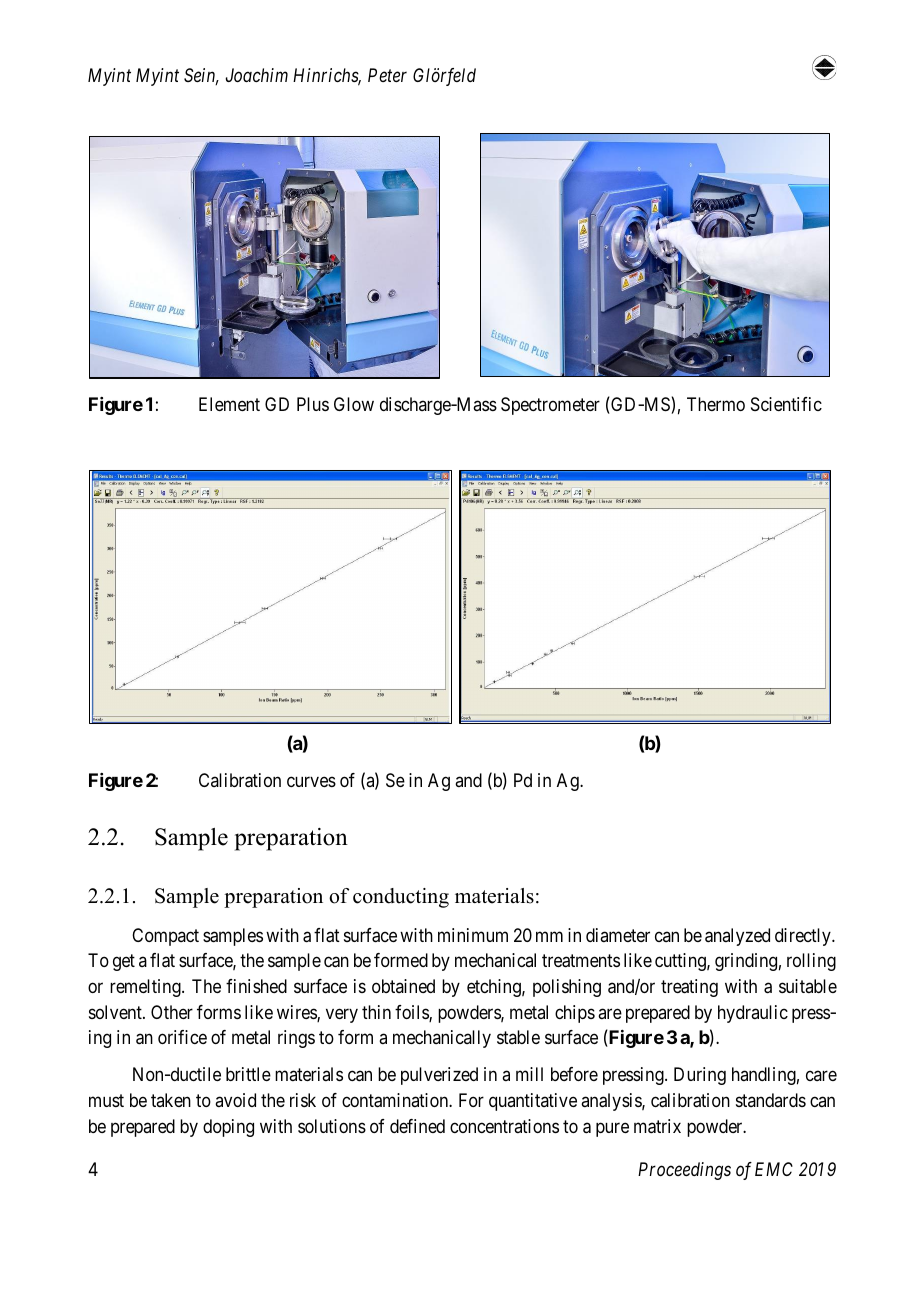 The image size is (924, 1308). I want to click on Scientific, so click(786, 404).
